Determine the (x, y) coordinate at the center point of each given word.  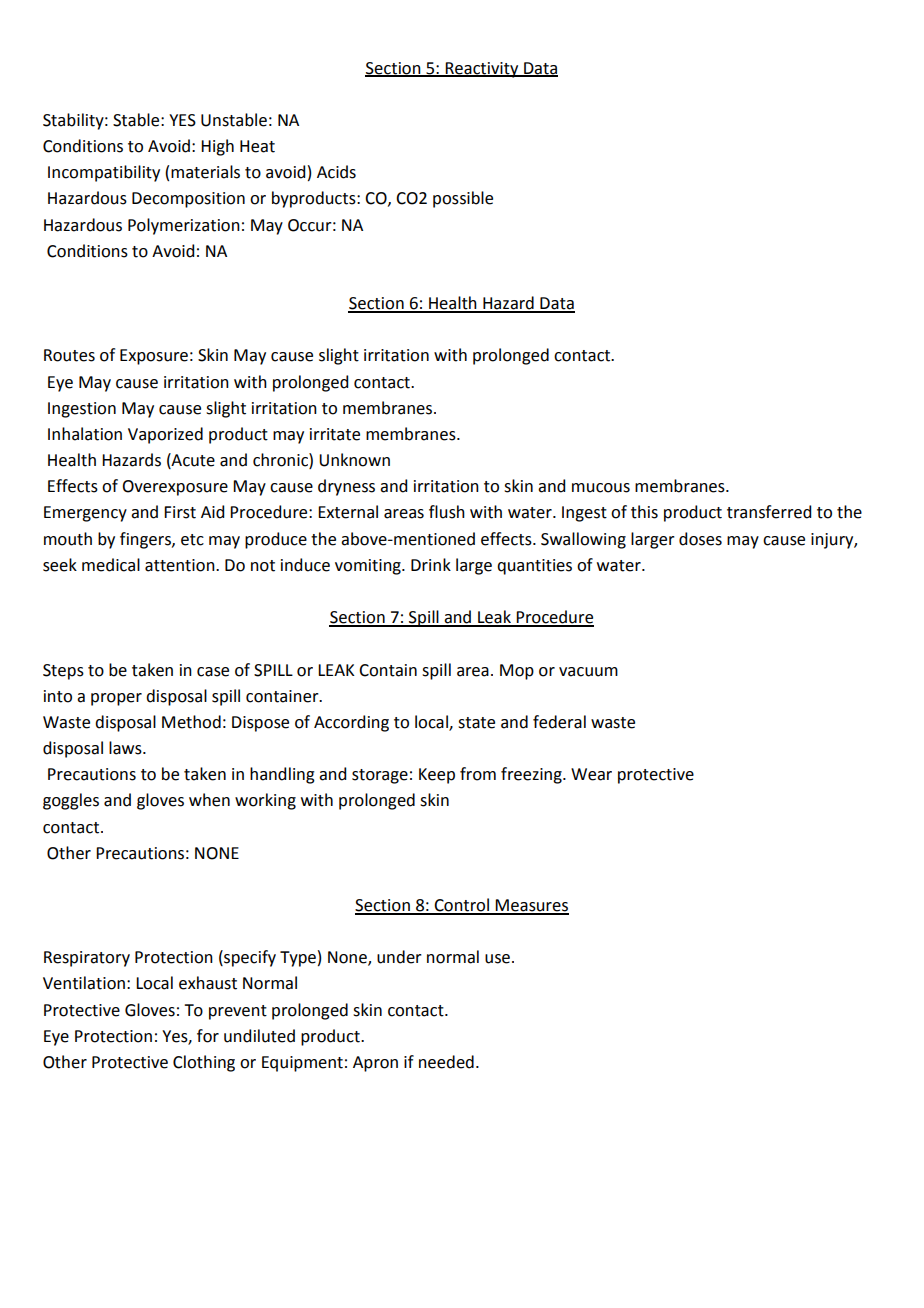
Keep (437, 776)
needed (446, 1062)
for (208, 1036)
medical (111, 565)
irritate (335, 434)
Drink (431, 564)
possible (463, 199)
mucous (601, 488)
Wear (591, 774)
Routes (69, 355)
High (217, 147)
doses (700, 539)
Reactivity (482, 70)
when (209, 800)
